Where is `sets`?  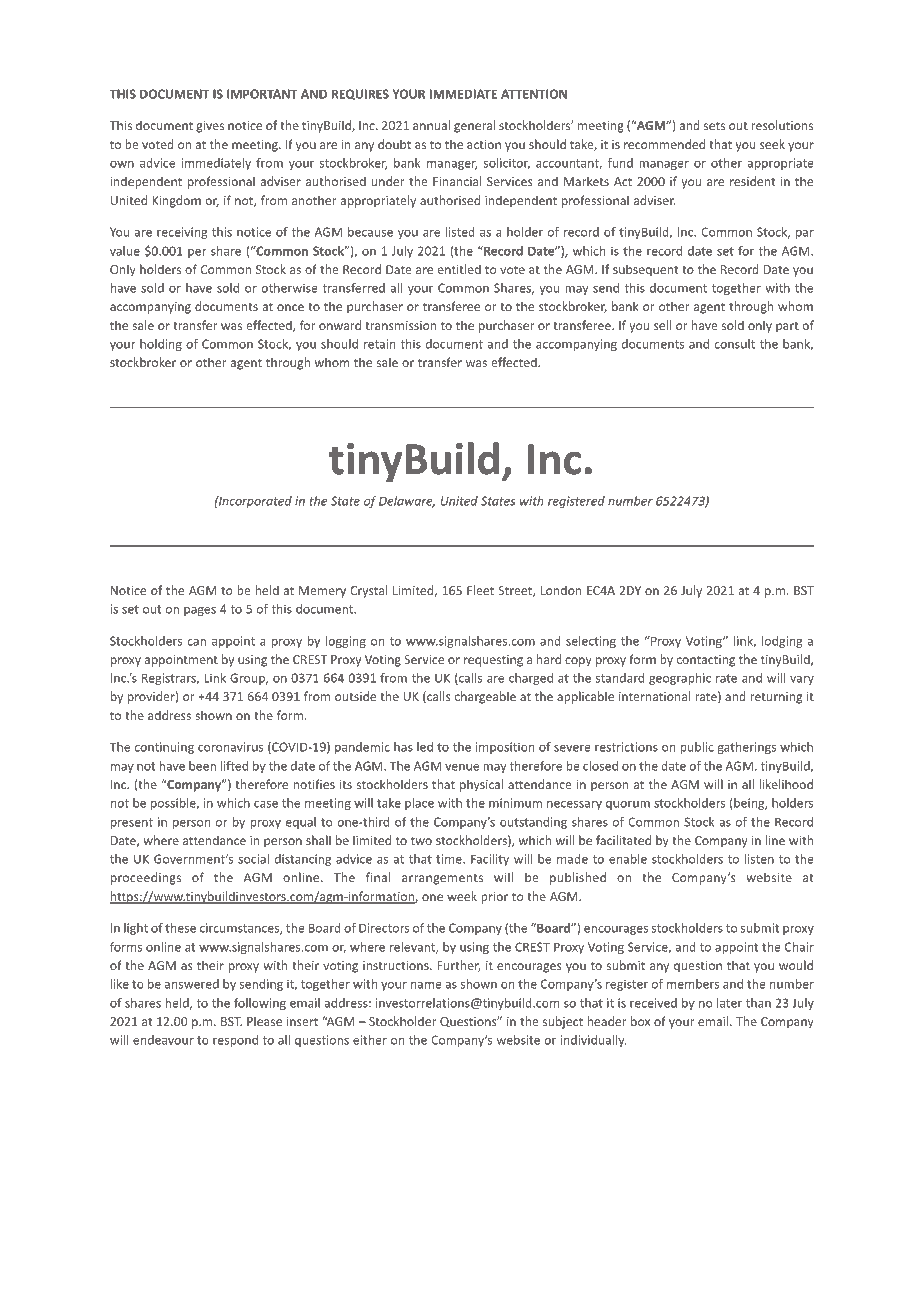
sets is located at coordinates (714, 126).
